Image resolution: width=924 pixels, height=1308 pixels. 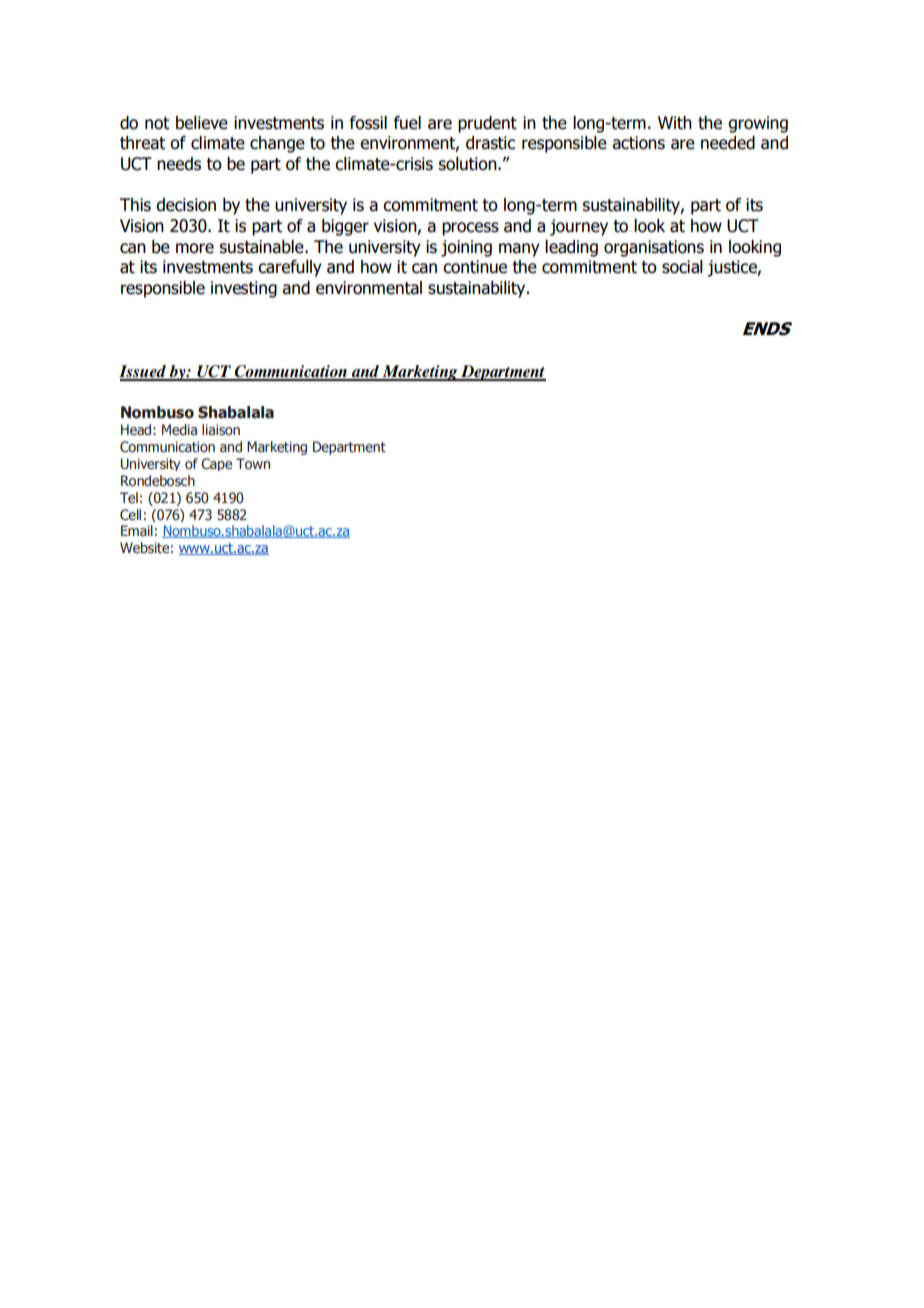 I want to click on investing, so click(x=244, y=289).
